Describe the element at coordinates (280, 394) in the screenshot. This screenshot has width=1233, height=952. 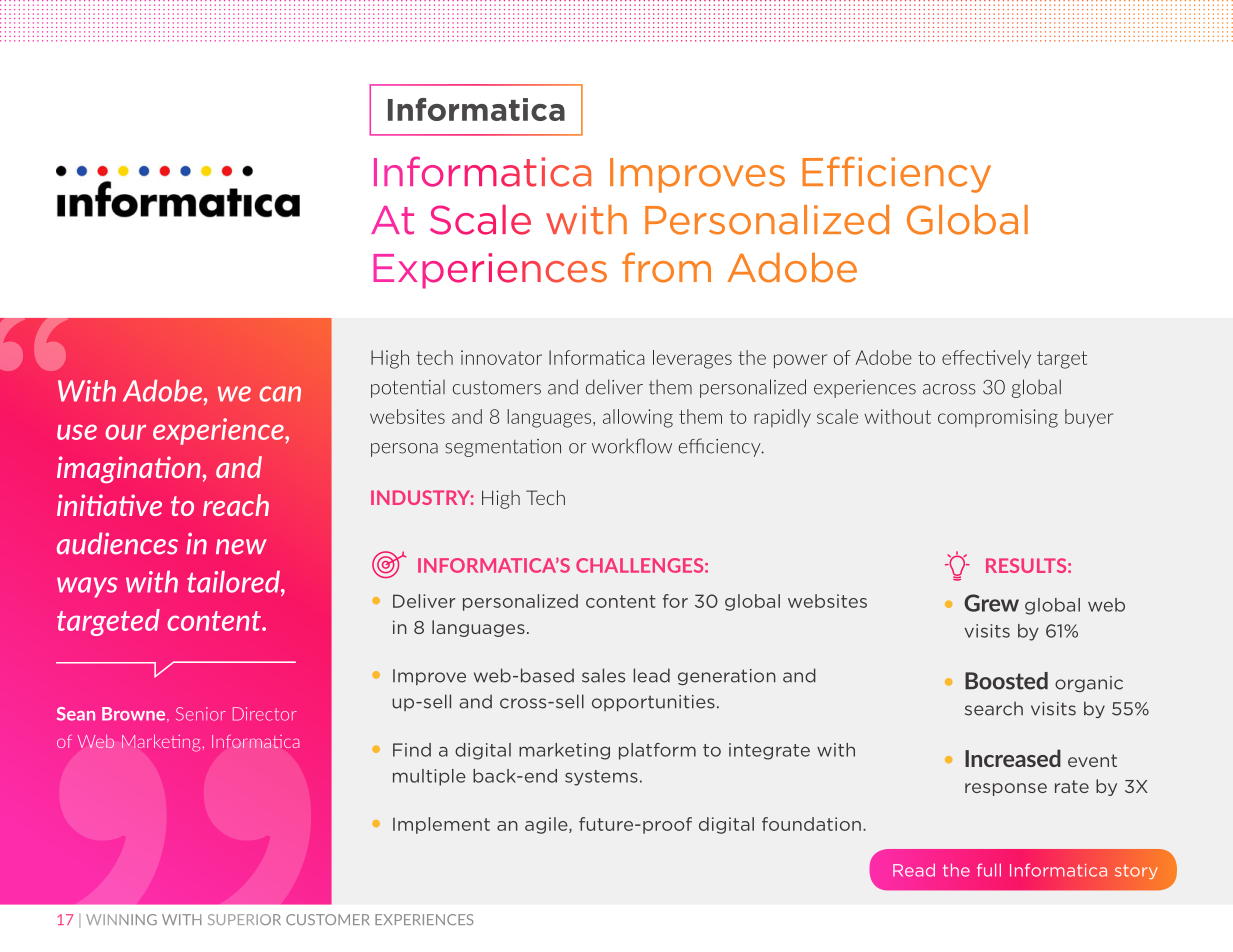
I see `can` at that location.
